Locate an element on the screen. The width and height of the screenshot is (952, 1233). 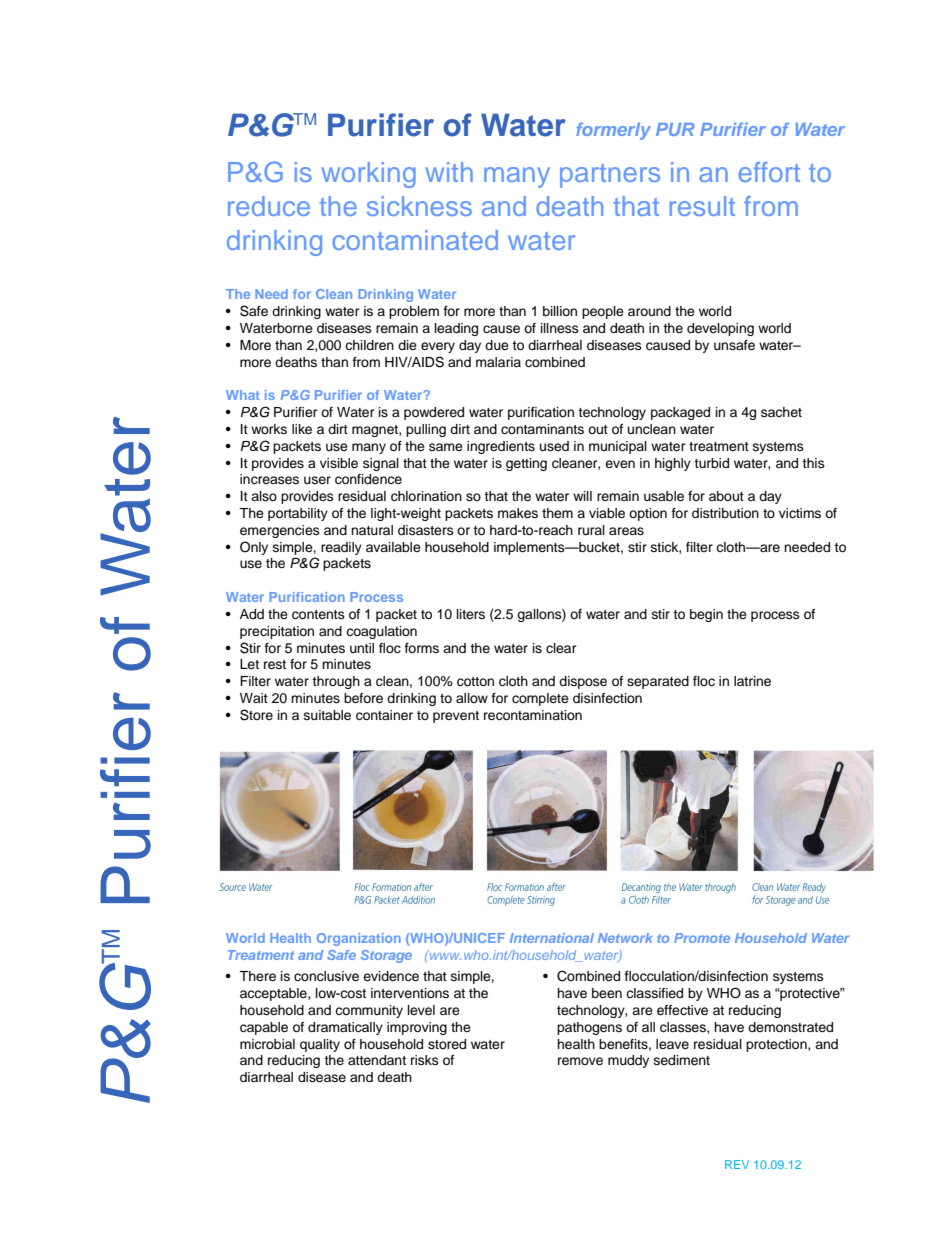
quality is located at coordinates (320, 1045).
